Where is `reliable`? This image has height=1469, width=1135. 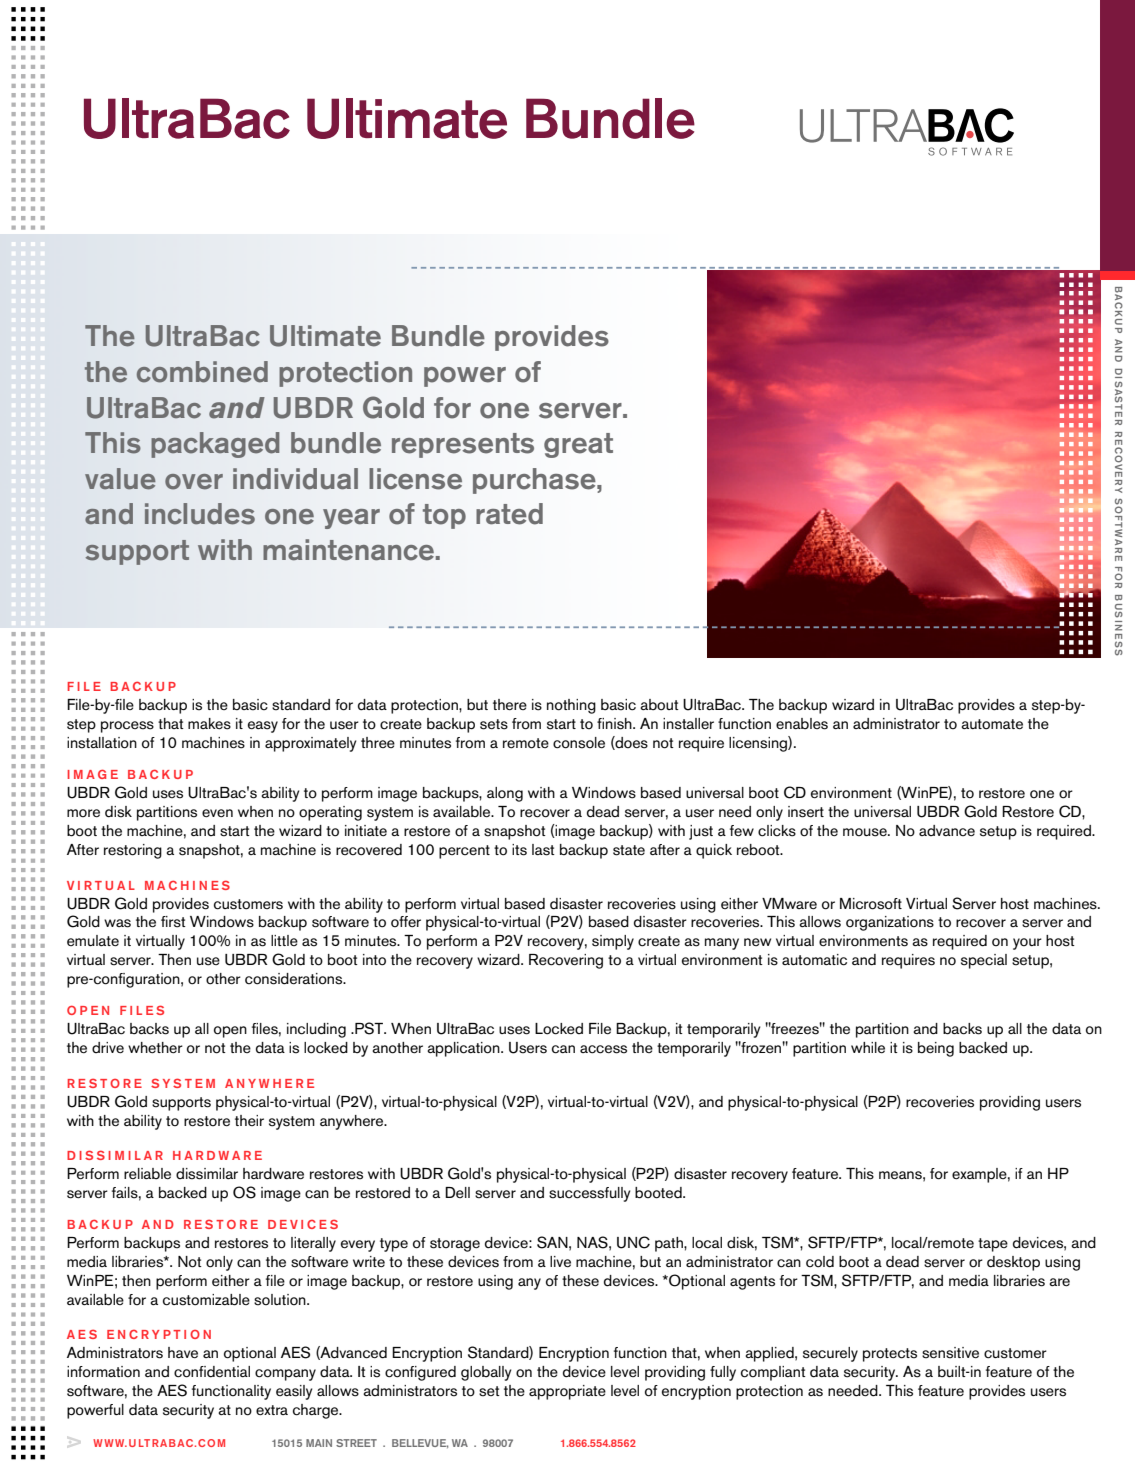 reliable is located at coordinates (147, 1174).
